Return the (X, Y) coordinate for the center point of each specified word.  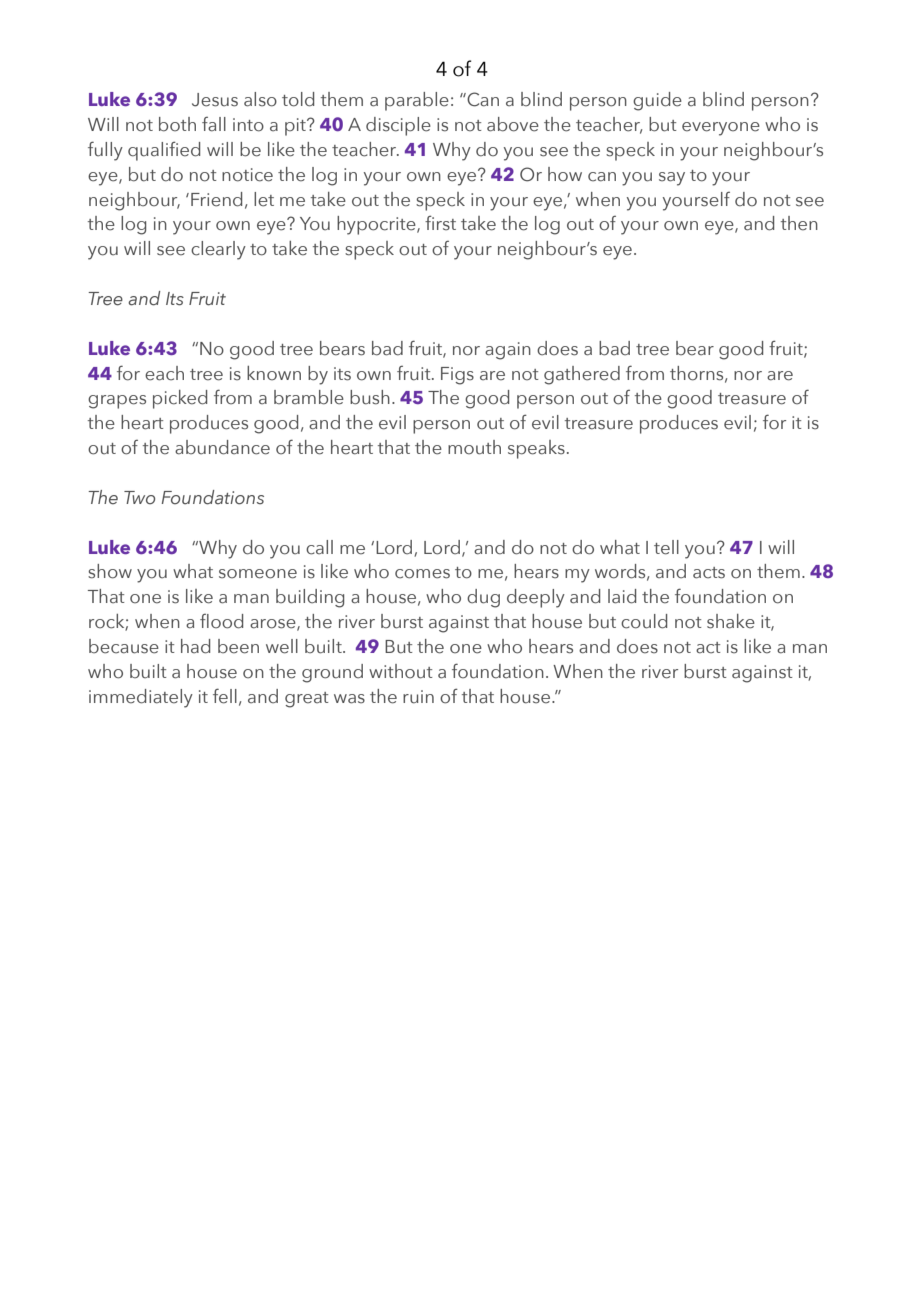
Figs (457, 376)
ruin (418, 697)
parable (417, 101)
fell (225, 696)
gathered (582, 375)
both (177, 124)
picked (180, 399)
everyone (721, 129)
